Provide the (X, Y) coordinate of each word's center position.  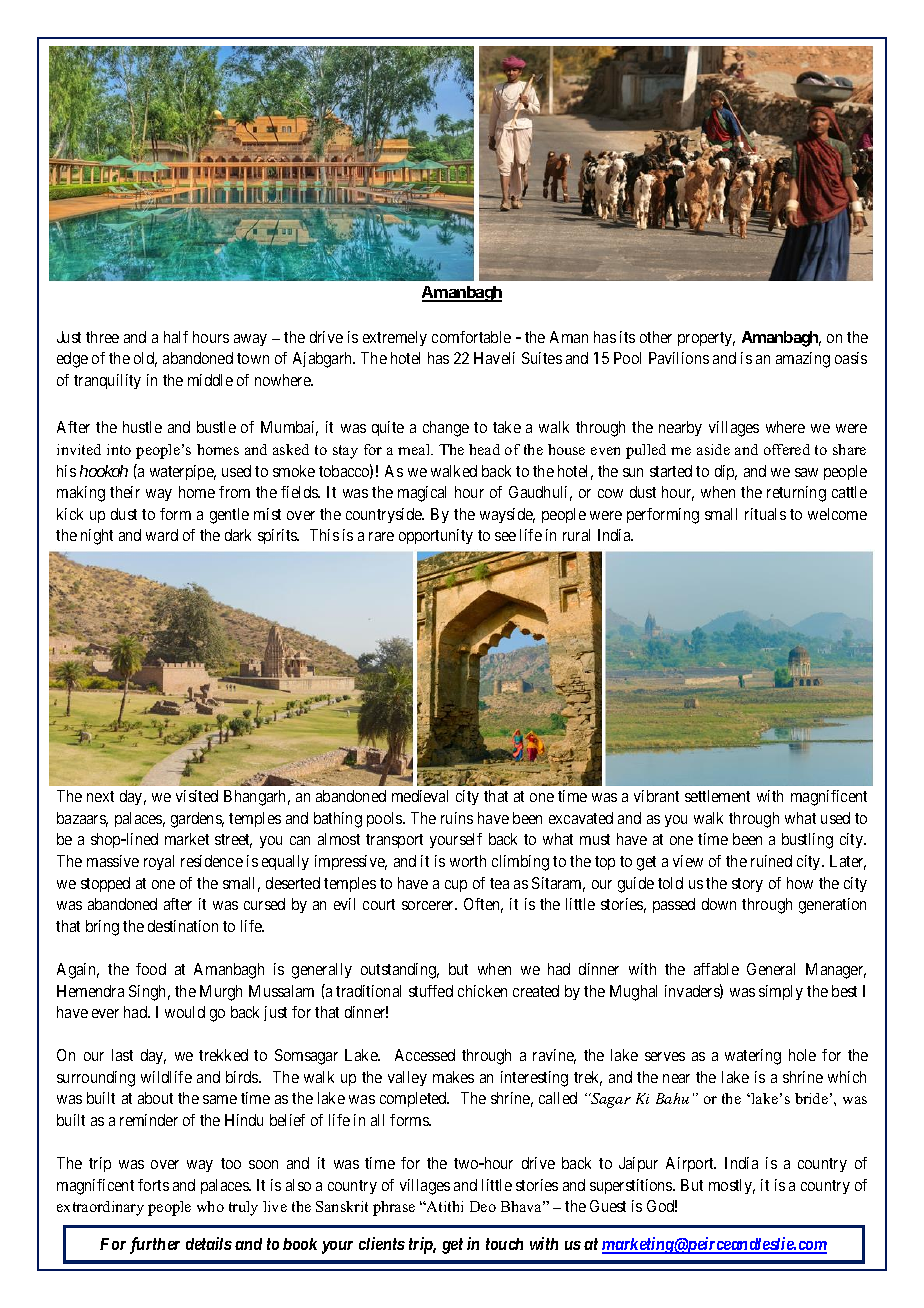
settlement (717, 796)
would (185, 1012)
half (176, 337)
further (155, 1245)
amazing (803, 360)
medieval (420, 796)
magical (422, 494)
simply (781, 992)
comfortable (471, 337)
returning (796, 494)
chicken (482, 991)
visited (197, 796)
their (125, 492)
